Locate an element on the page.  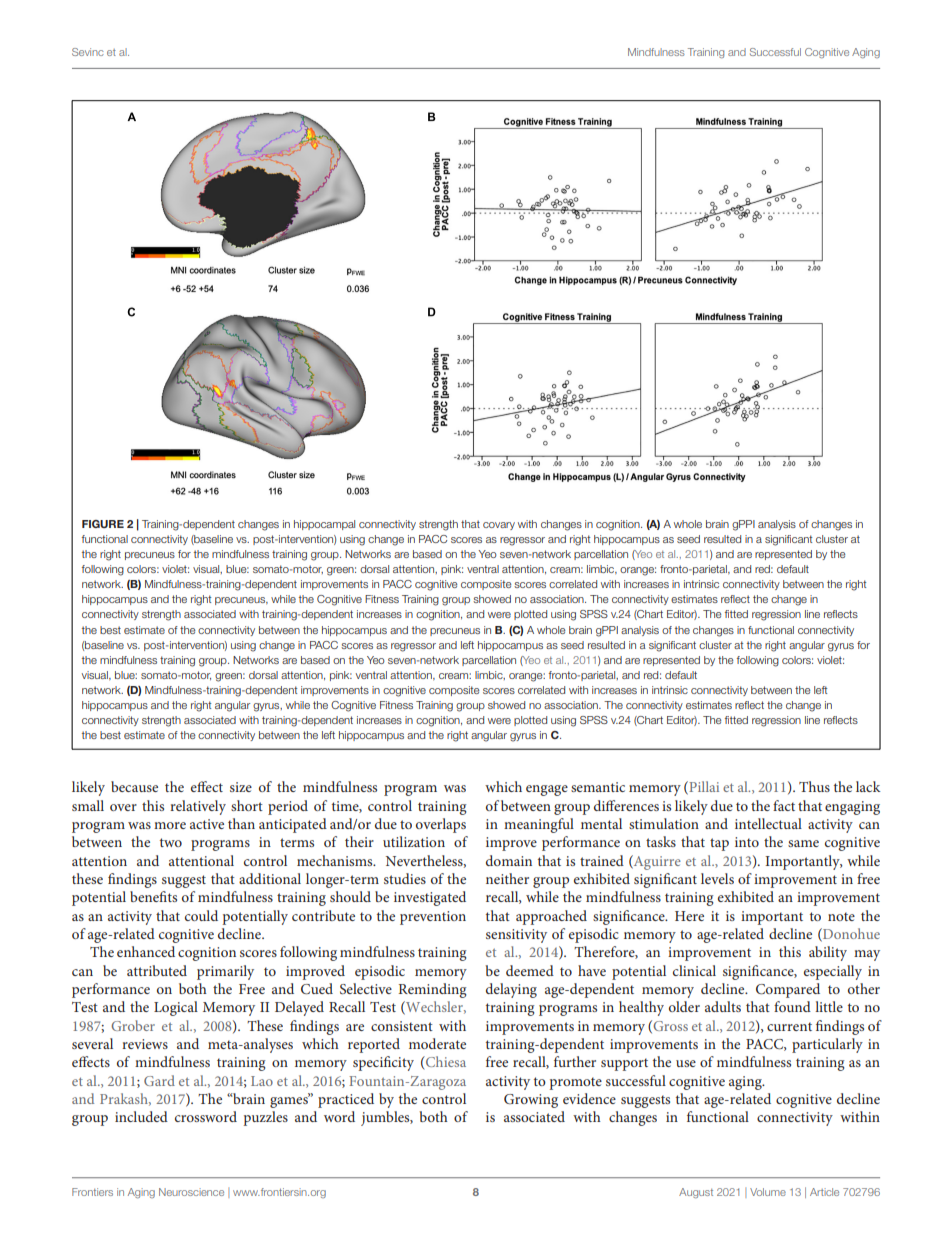
more is located at coordinates (170, 825).
